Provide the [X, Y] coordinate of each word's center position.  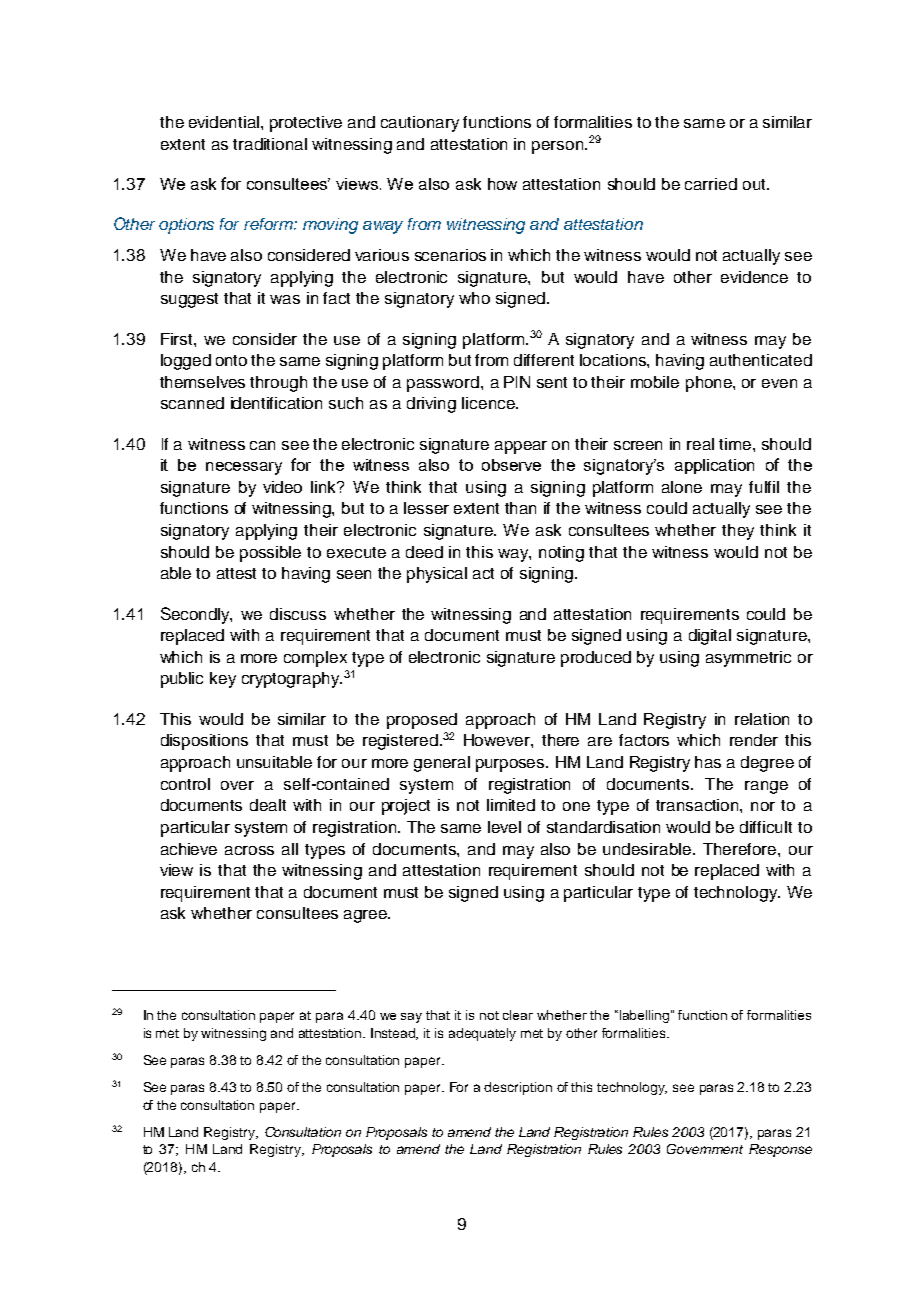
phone [710, 384]
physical [437, 575]
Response [780, 1150]
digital [710, 637]
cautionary [420, 124]
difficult [766, 827]
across [249, 850]
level [504, 827]
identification [276, 403]
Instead [394, 1034]
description [518, 1088]
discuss [298, 614]
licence [489, 403]
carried [711, 184]
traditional [270, 144]
